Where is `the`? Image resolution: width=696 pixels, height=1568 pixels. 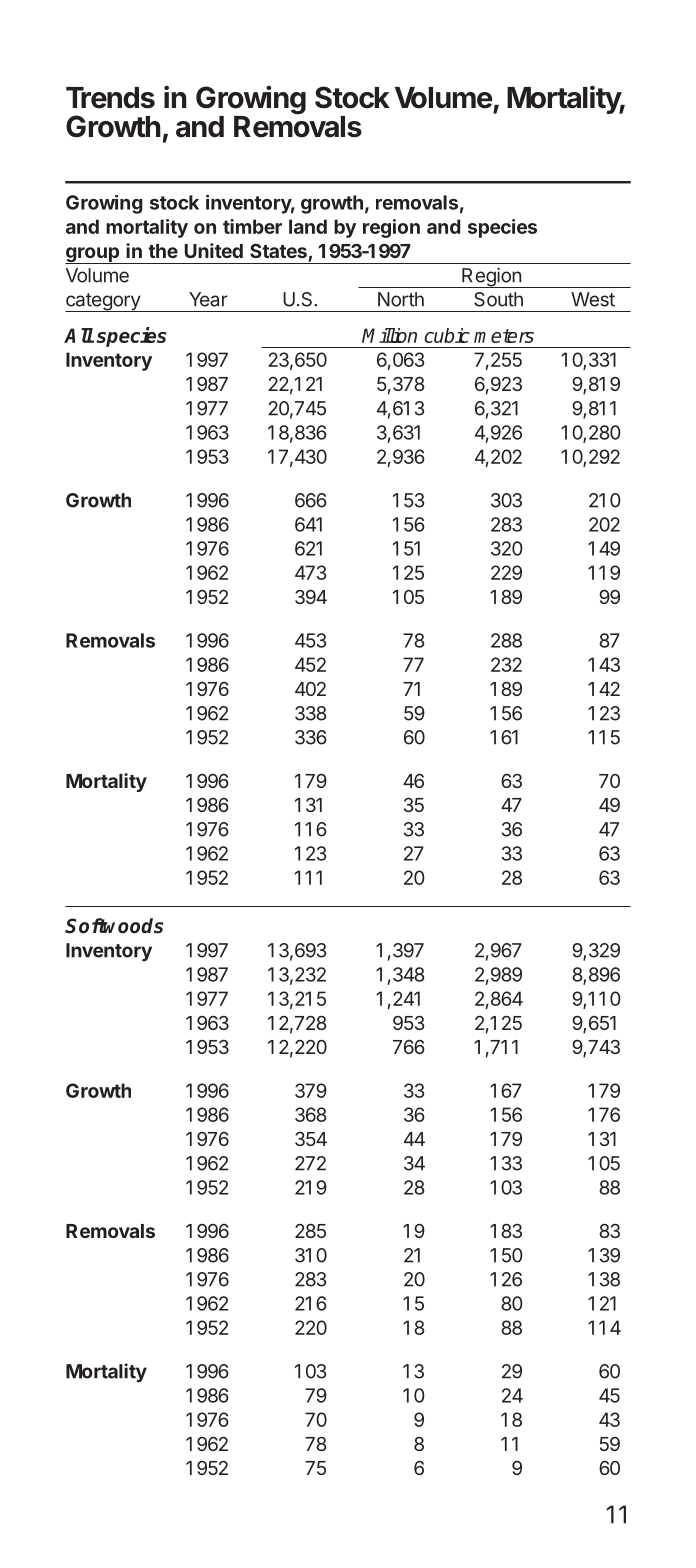 the is located at coordinates (163, 251).
